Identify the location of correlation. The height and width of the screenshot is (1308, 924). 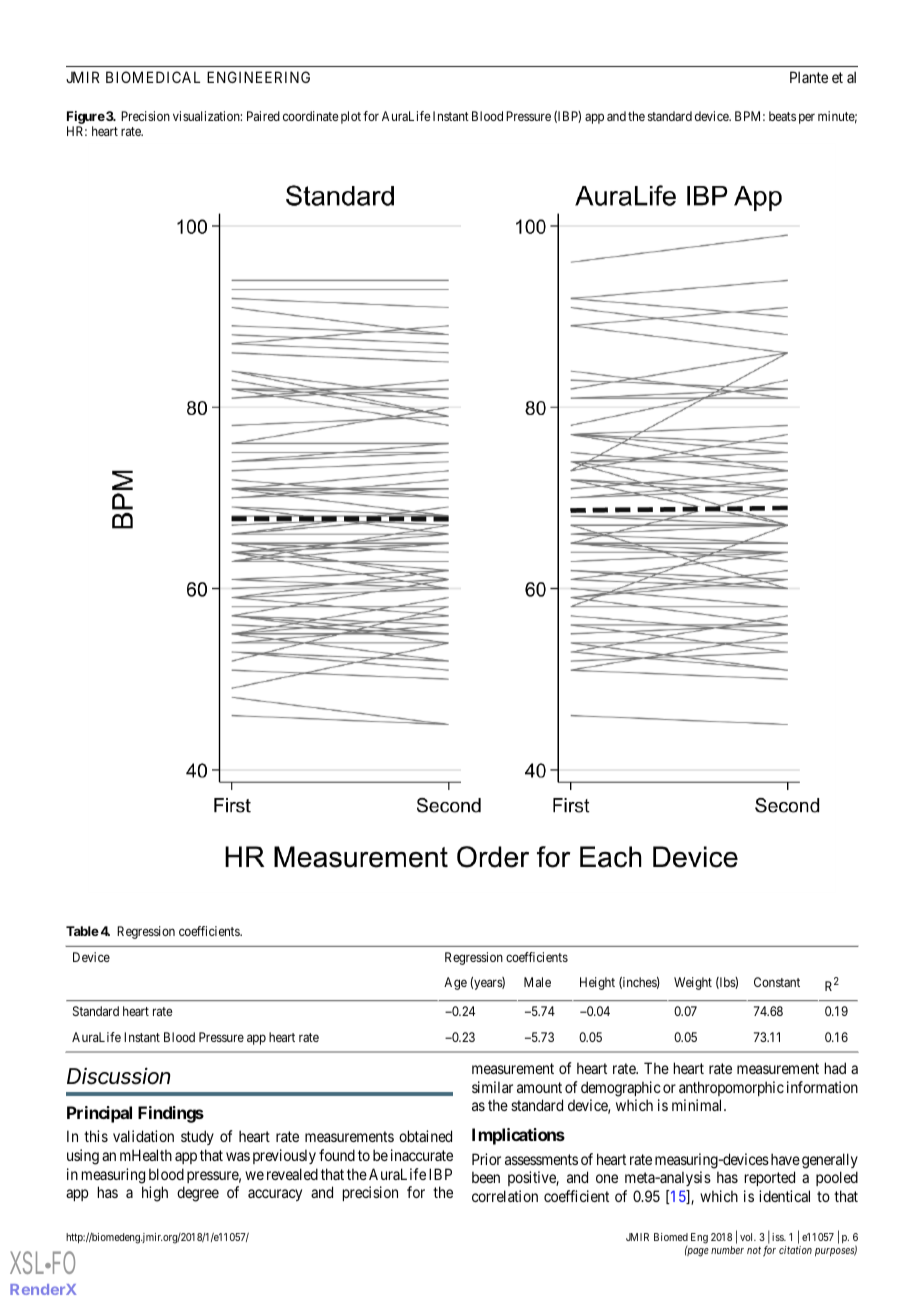
(505, 1196).
